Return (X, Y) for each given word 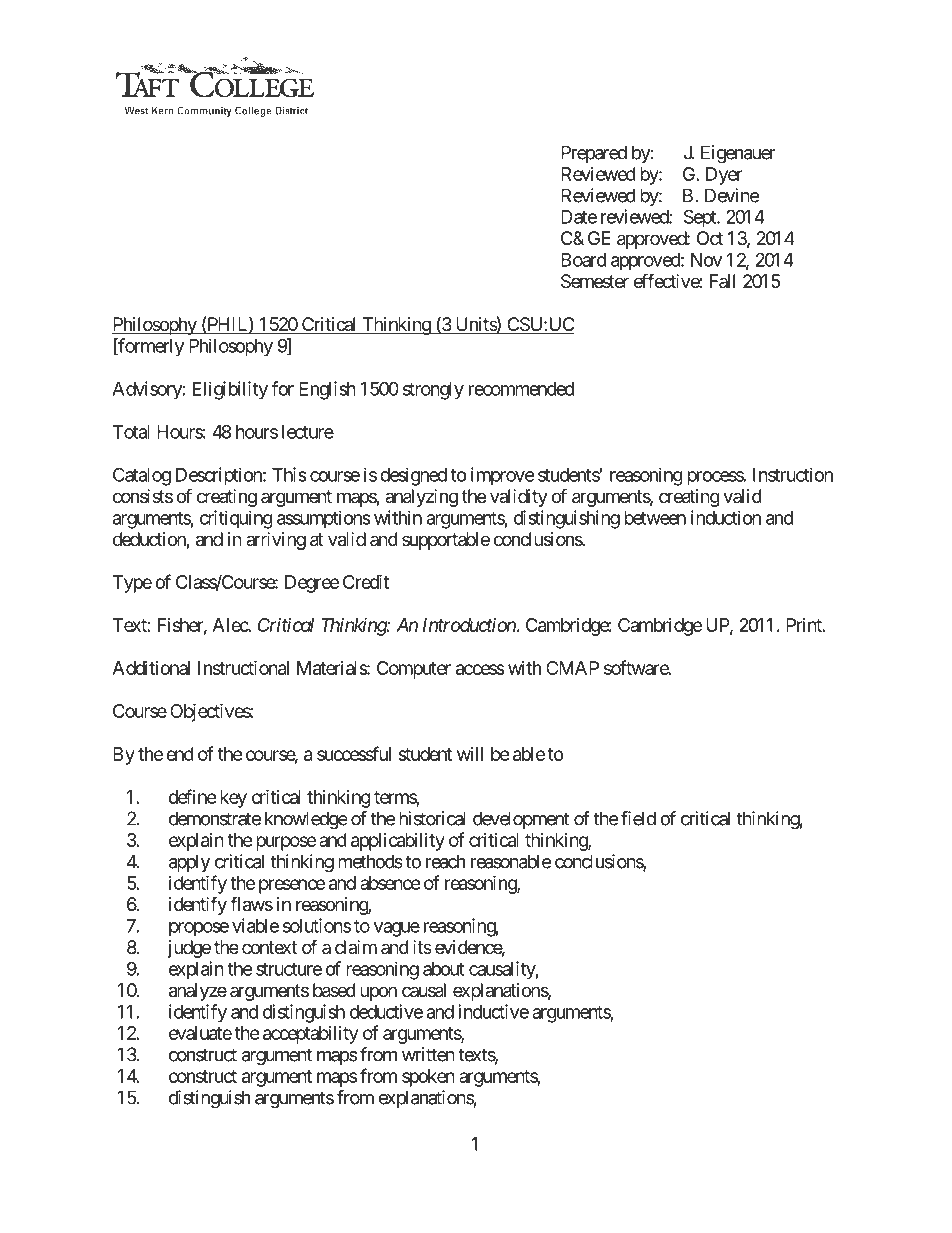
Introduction (469, 625)
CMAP (572, 668)
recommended (521, 389)
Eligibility (230, 390)
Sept (701, 218)
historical (432, 818)
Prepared (594, 154)
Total (131, 432)
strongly (433, 391)
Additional (151, 668)
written (428, 1054)
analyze (198, 992)
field (638, 818)
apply (189, 863)
